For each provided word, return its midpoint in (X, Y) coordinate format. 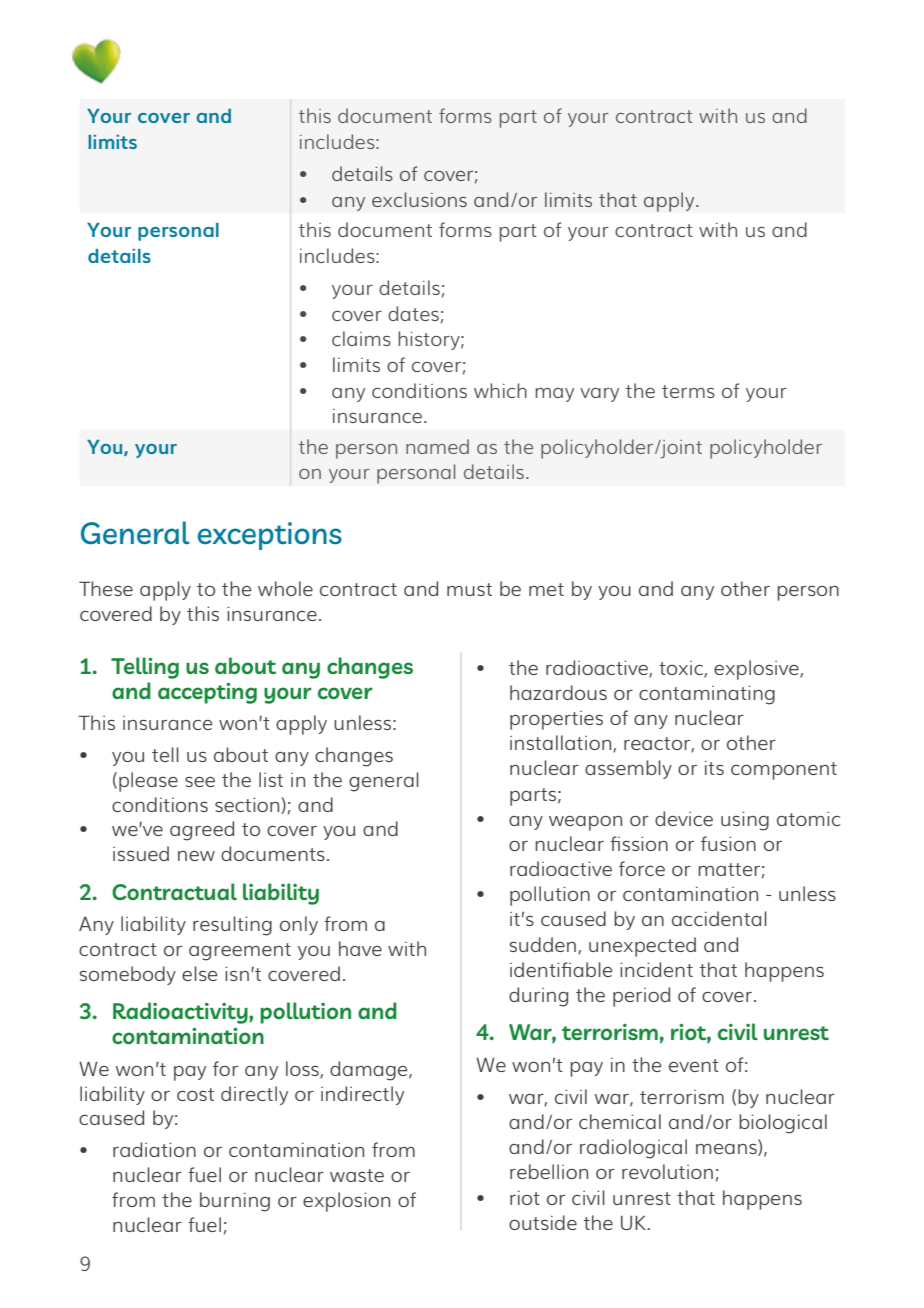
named (437, 446)
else (199, 973)
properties (556, 720)
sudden (544, 945)
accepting (207, 693)
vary (599, 395)
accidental (719, 918)
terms (688, 391)
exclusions (419, 199)
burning (235, 1202)
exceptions (270, 536)
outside (543, 1222)
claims (361, 338)
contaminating (707, 695)
